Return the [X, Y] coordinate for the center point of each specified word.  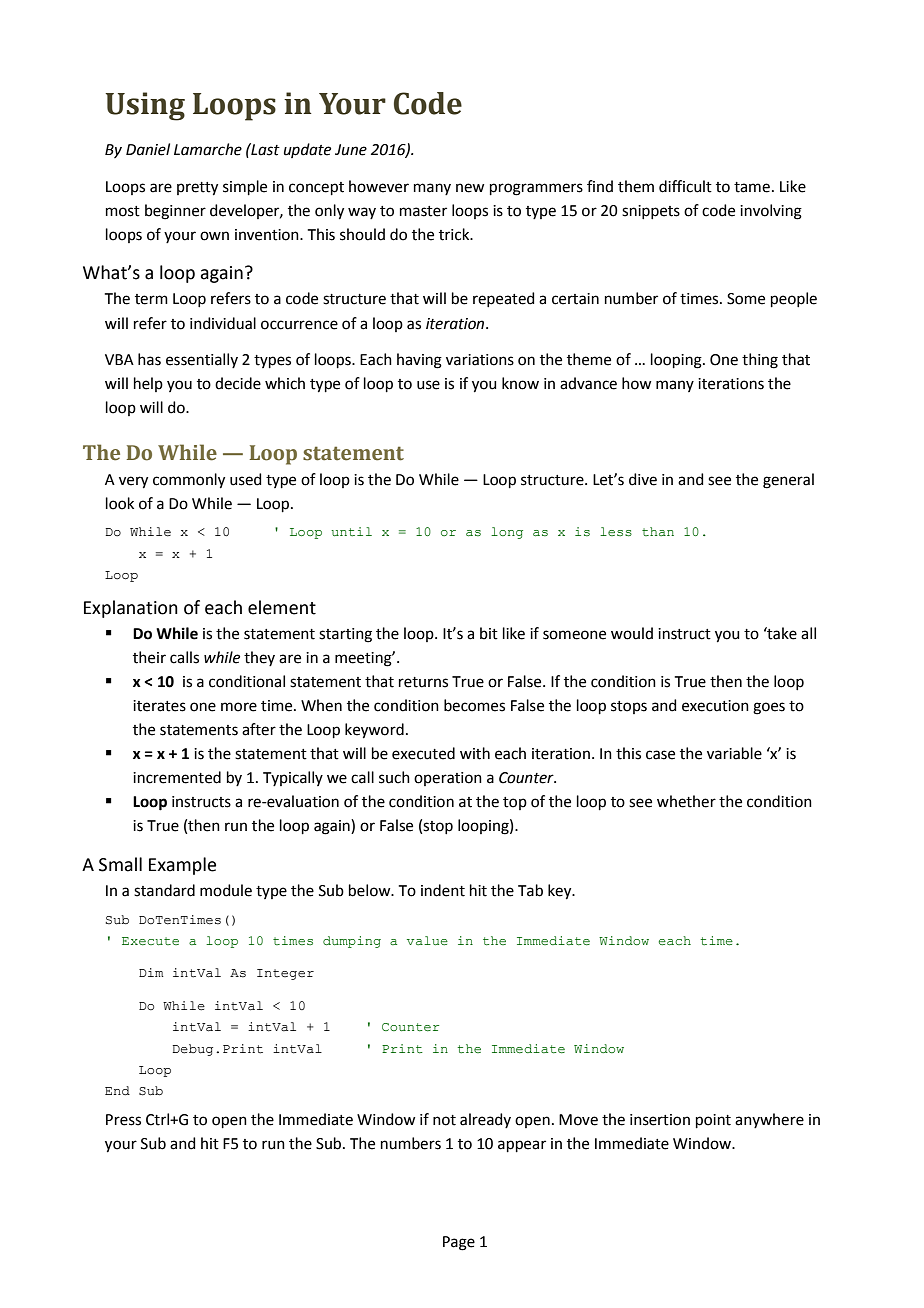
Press [123, 1120]
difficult [685, 186]
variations [480, 360]
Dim [151, 972]
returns [423, 682]
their [149, 657]
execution [715, 706]
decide [238, 383]
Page [459, 1243]
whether [686, 801]
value [427, 940]
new [470, 188]
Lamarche [208, 149]
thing [760, 361]
